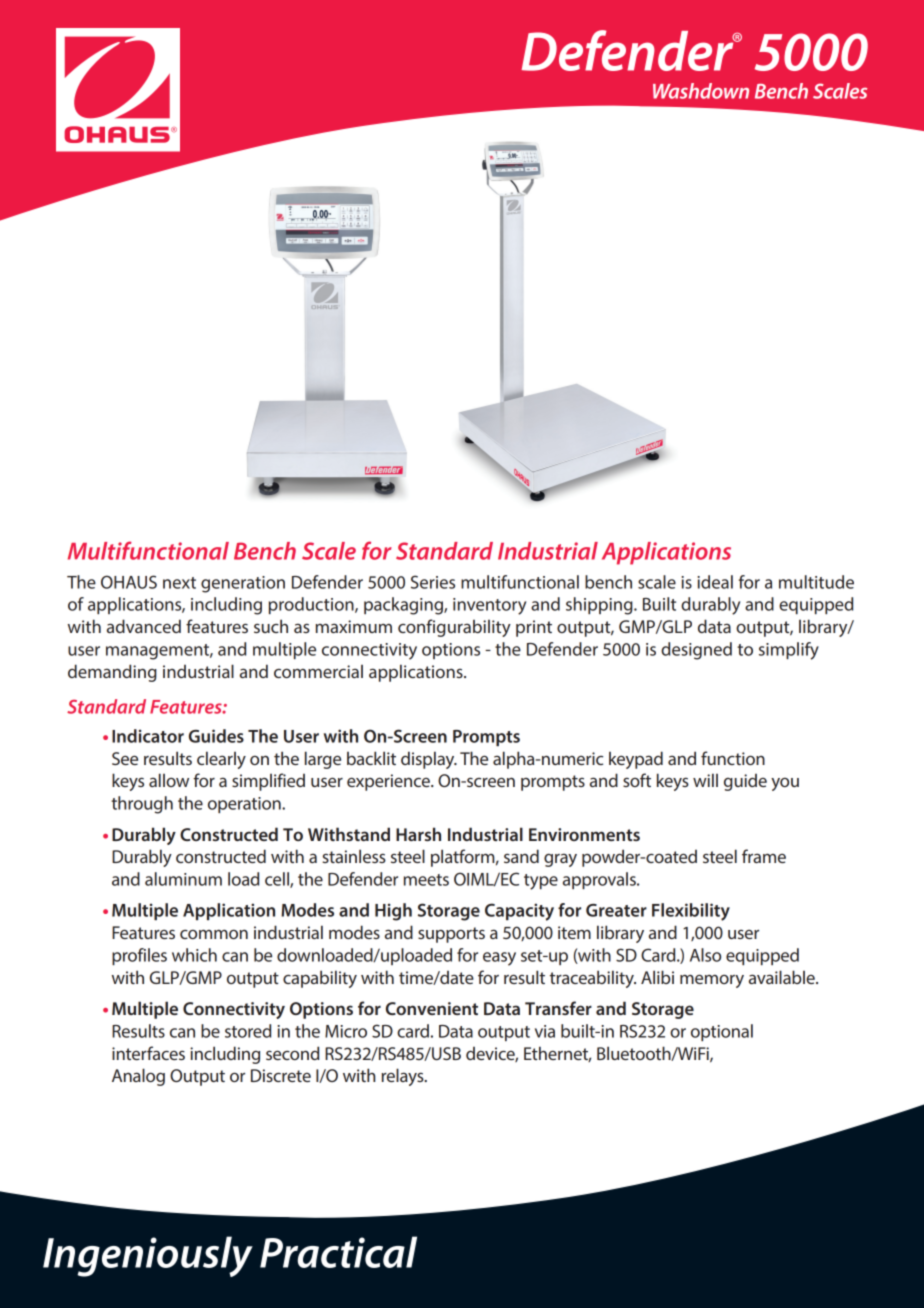  What do you see at coordinates (519, 912) in the document?
I see `Capacity` at bounding box center [519, 912].
